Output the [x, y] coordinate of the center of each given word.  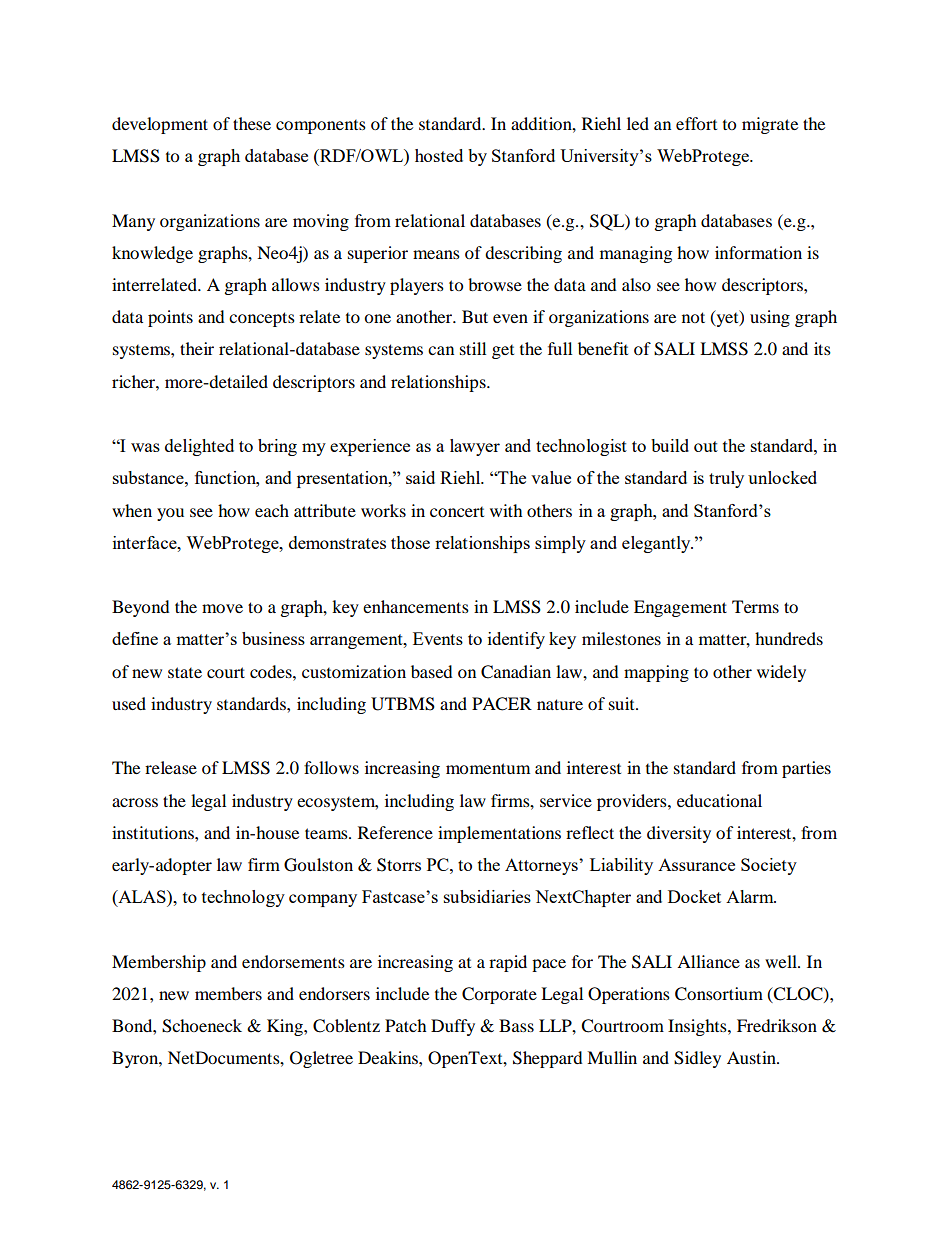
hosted [439, 155]
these [252, 123]
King [286, 1027]
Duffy [453, 1027]
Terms [755, 606]
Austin [752, 1057]
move [222, 608]
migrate [770, 125]
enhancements [416, 606]
